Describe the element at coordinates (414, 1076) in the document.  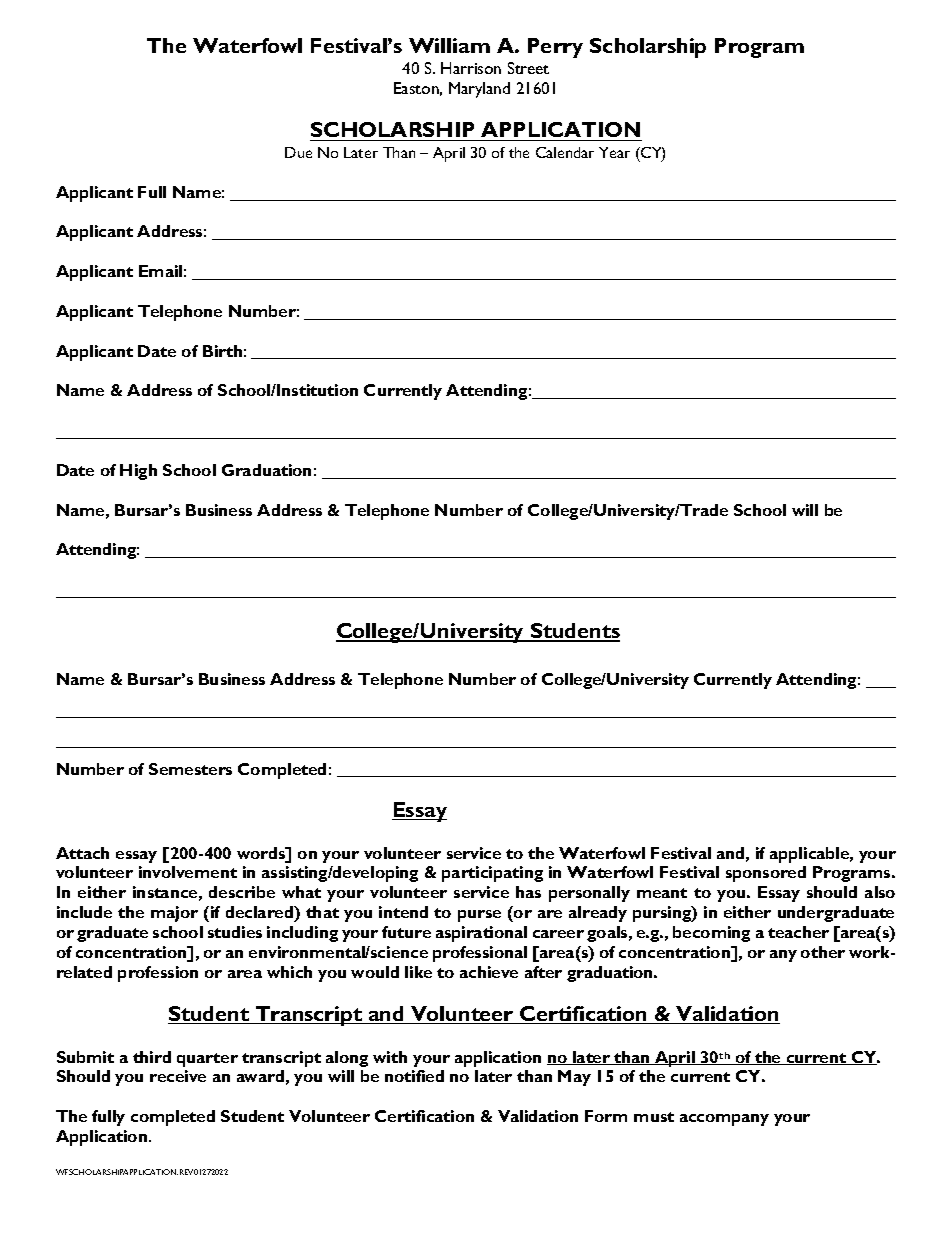
I see `notified` at that location.
